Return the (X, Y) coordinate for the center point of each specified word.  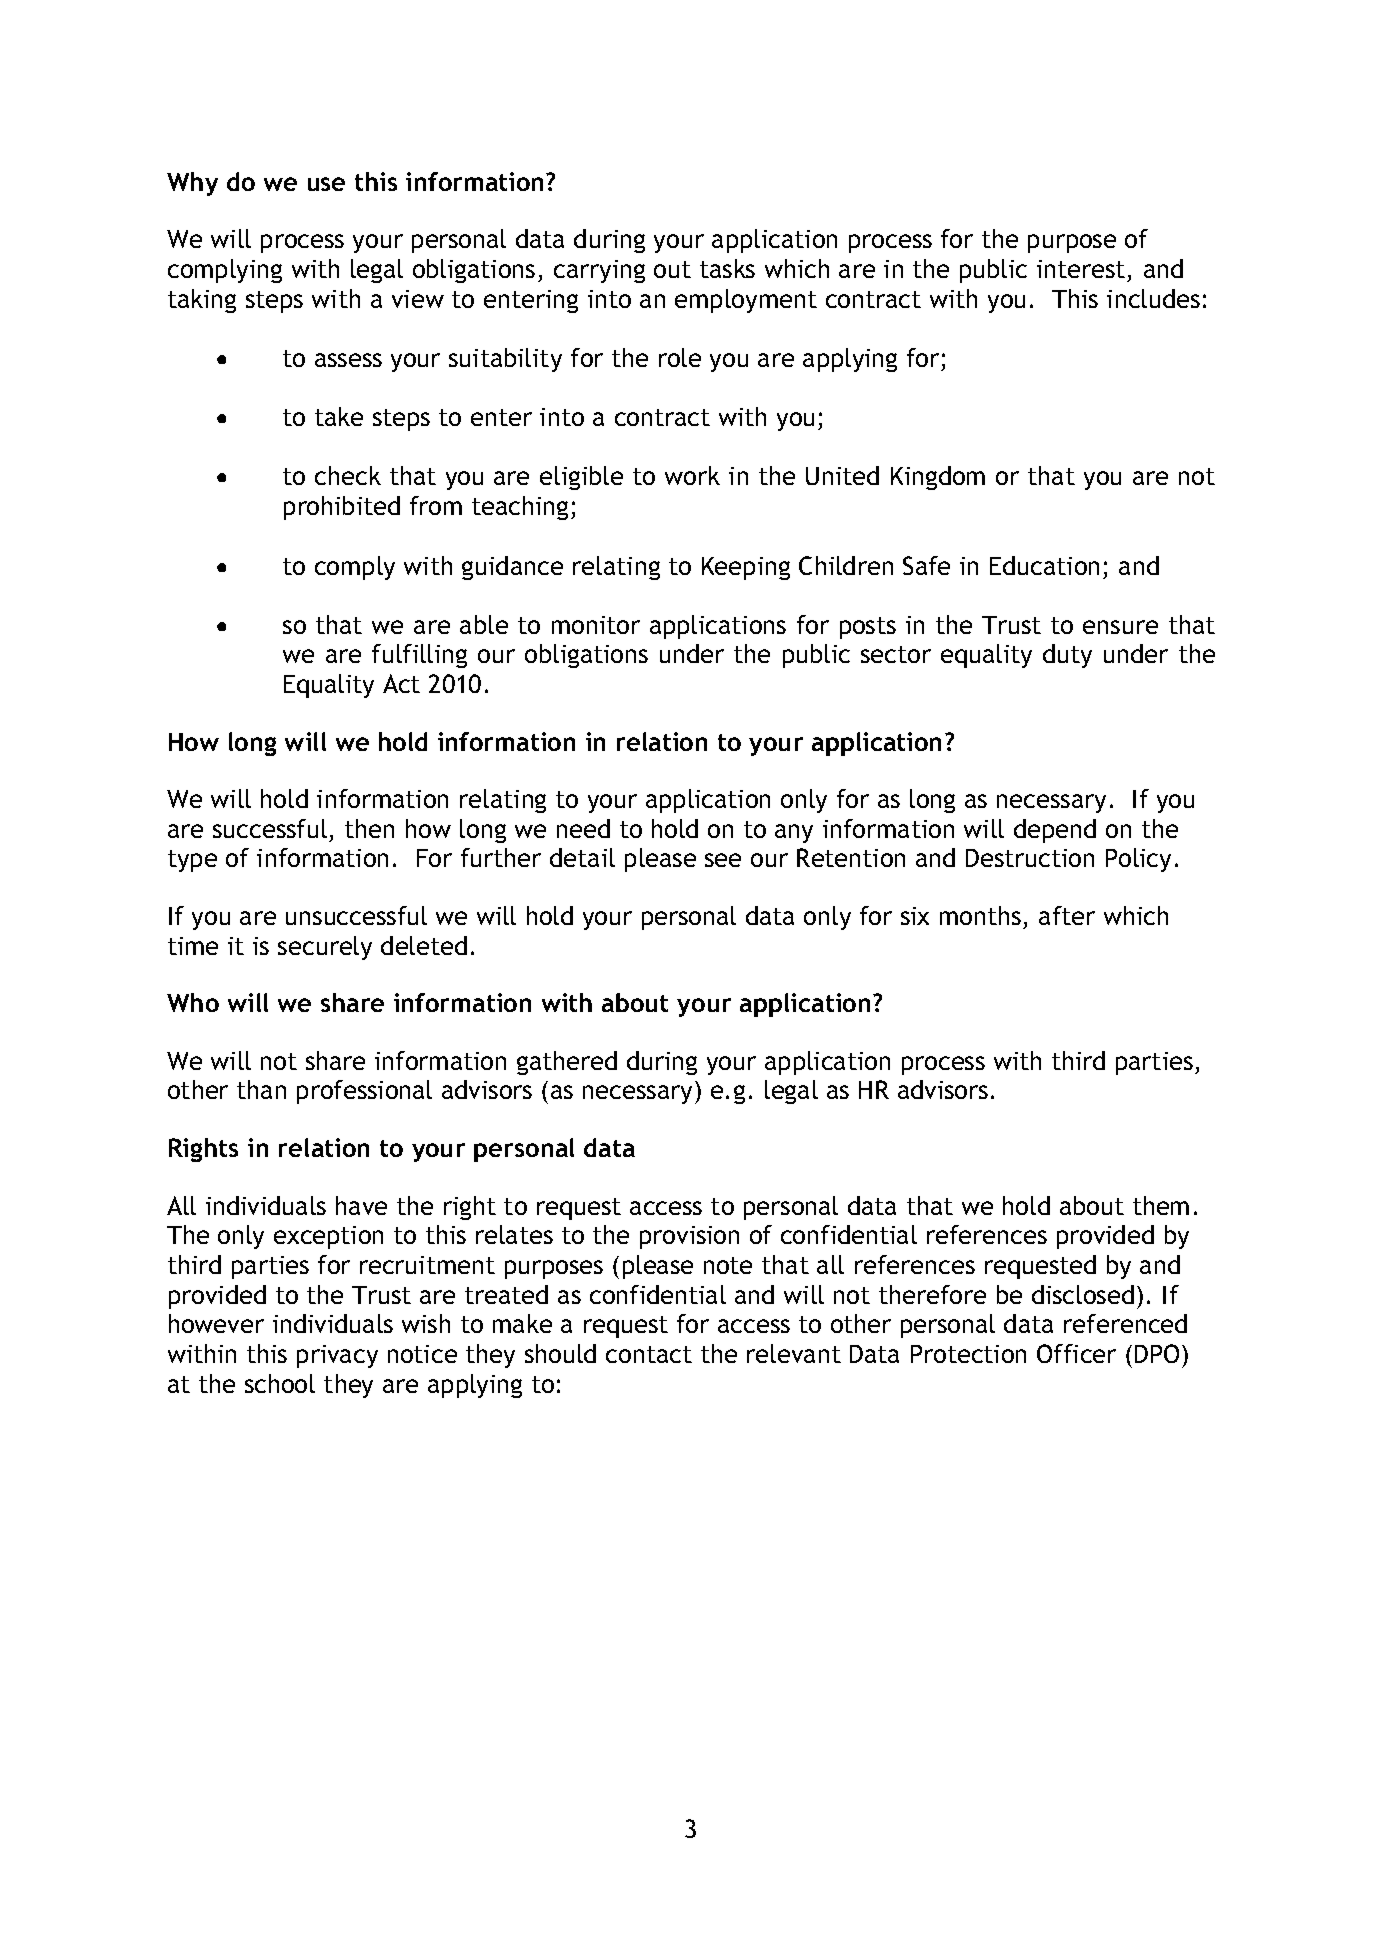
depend (1055, 831)
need (583, 828)
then (369, 828)
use (326, 184)
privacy (337, 1356)
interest (1081, 269)
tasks (727, 268)
